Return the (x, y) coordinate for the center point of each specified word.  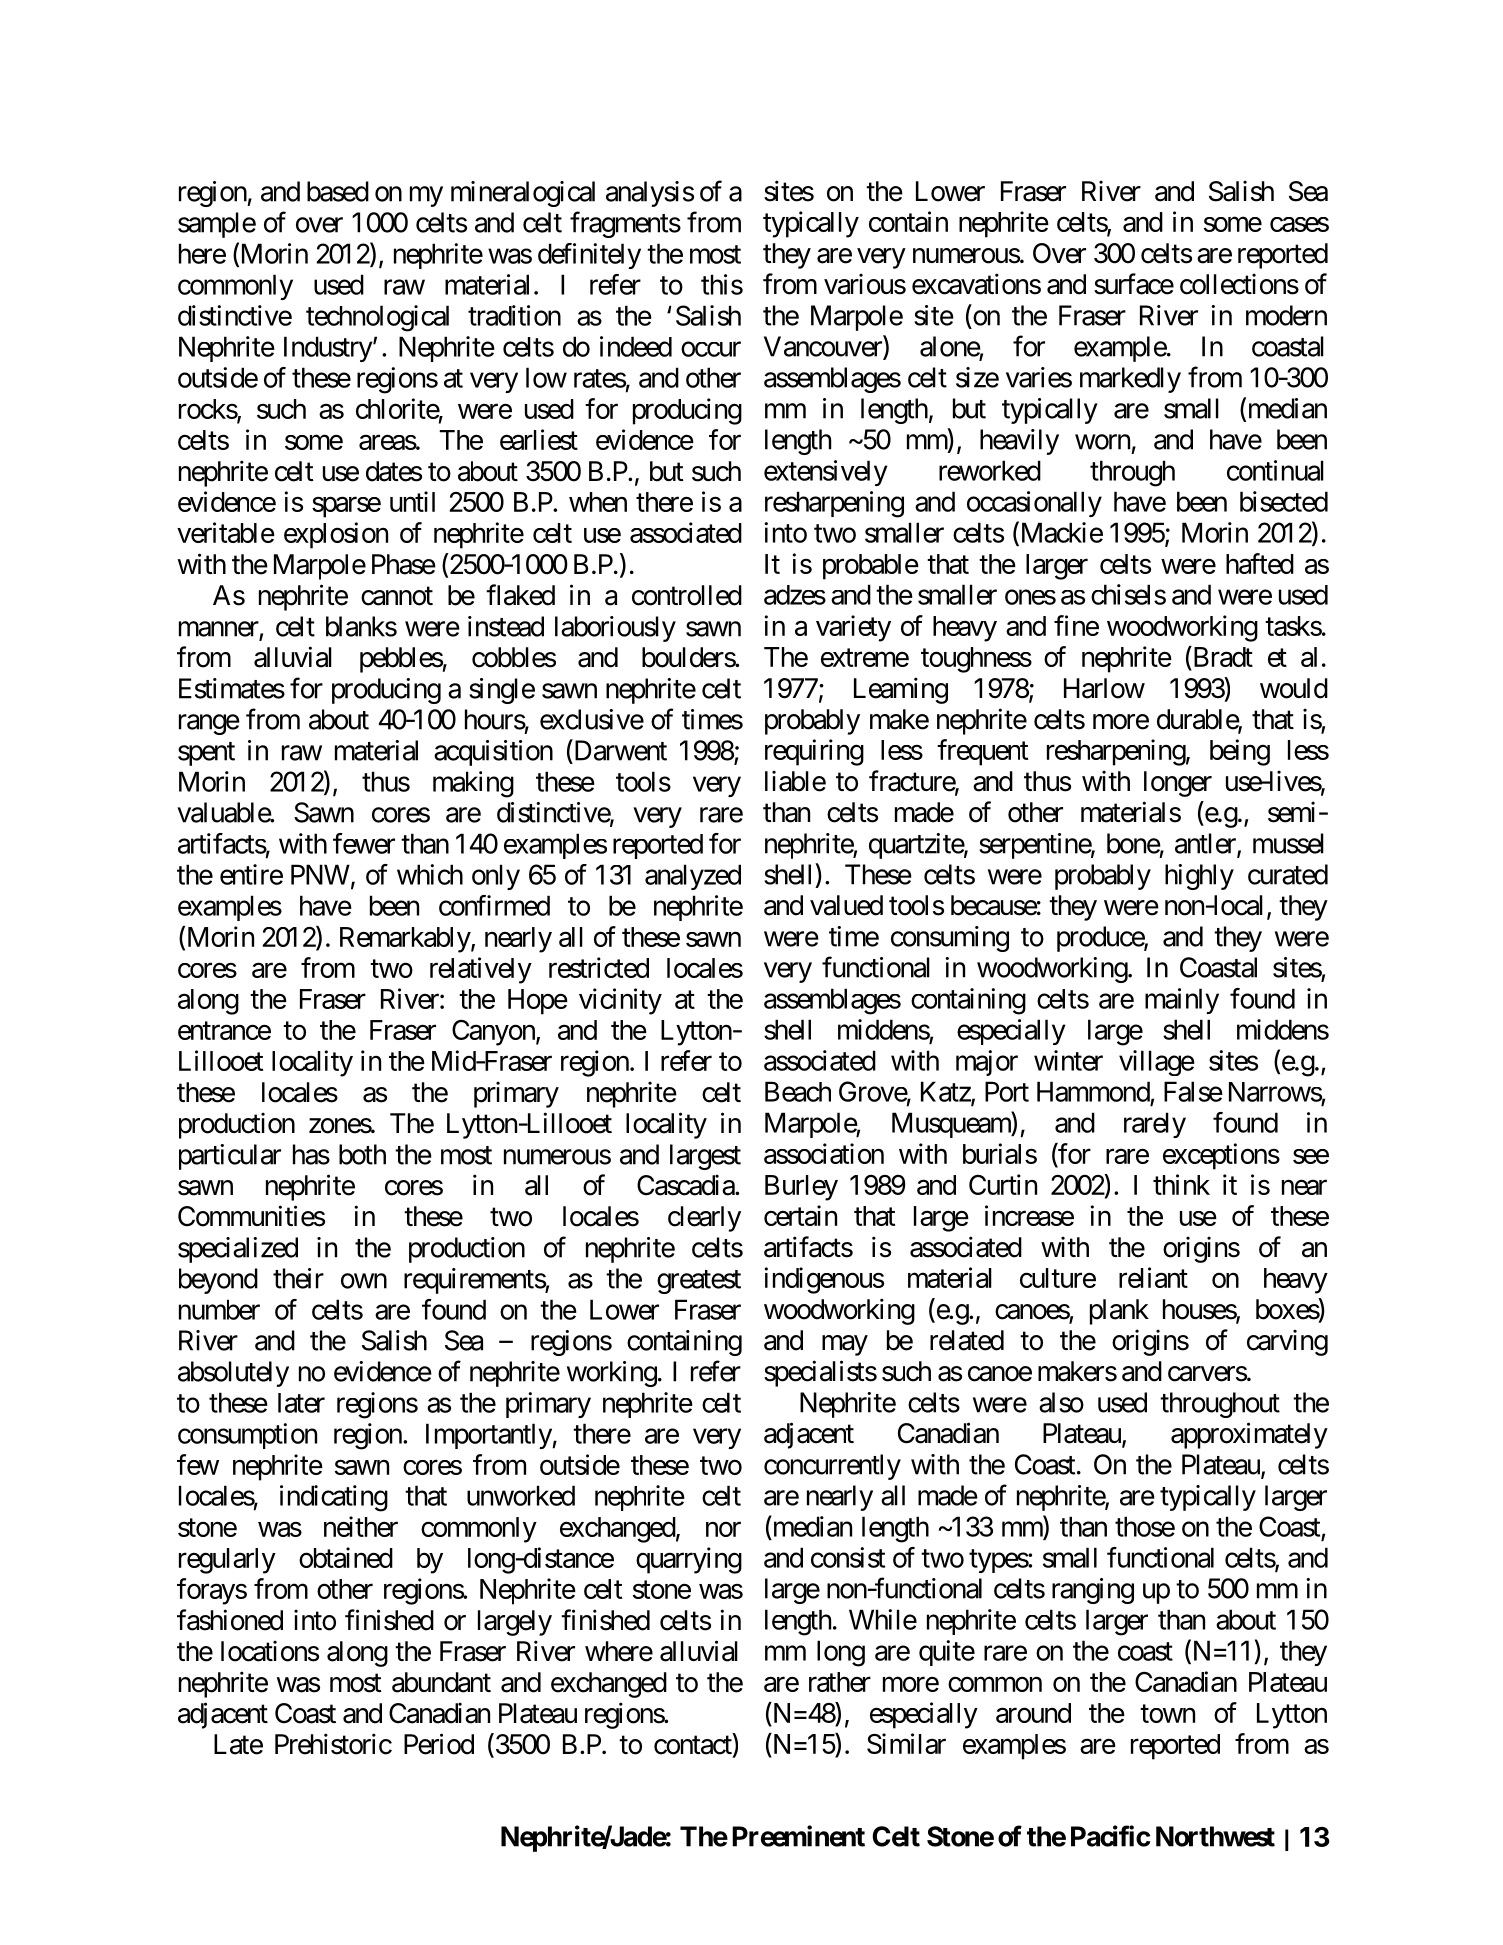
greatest (699, 1282)
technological (377, 318)
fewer (364, 843)
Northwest (1215, 1836)
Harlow (1104, 688)
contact (694, 1746)
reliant (1153, 1277)
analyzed (693, 877)
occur (711, 349)
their (298, 1278)
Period (439, 1744)
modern (1286, 315)
